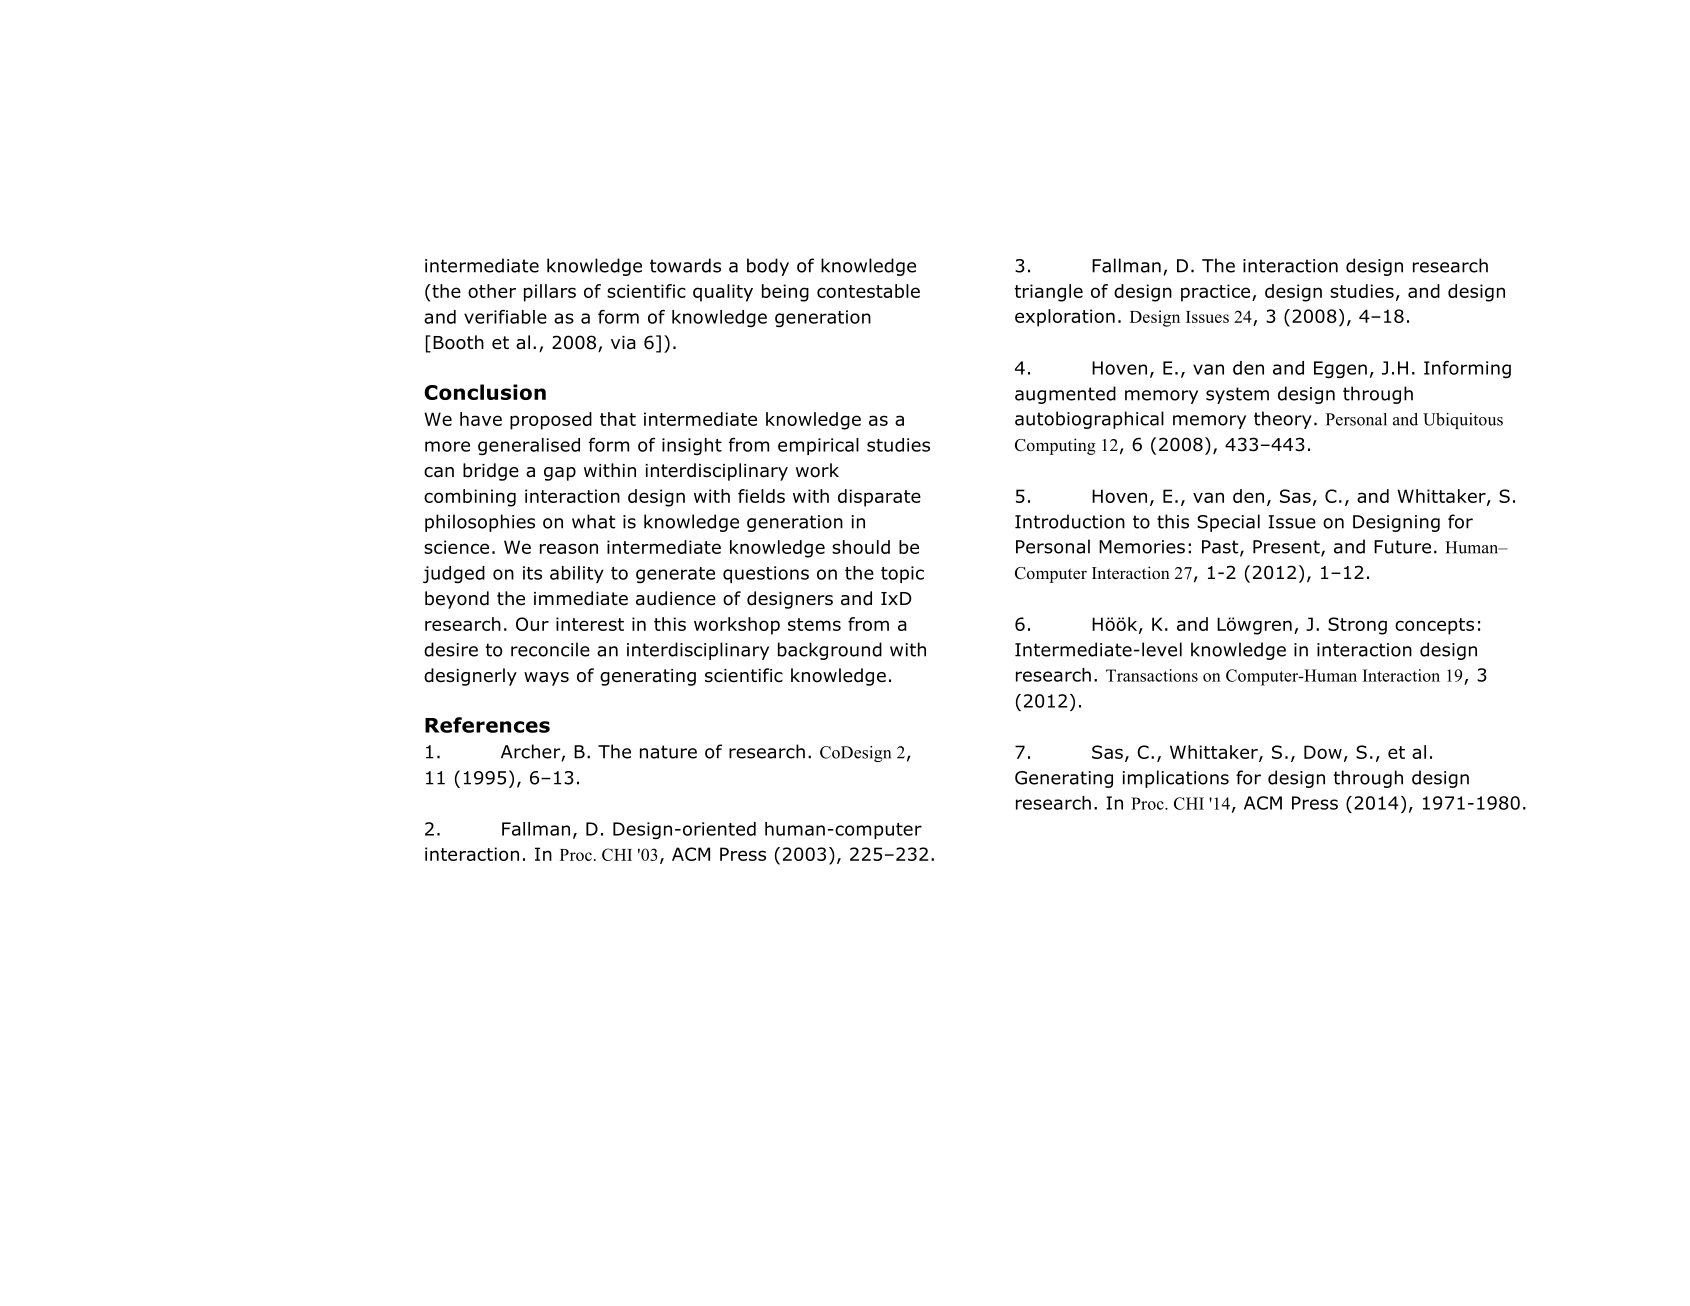 The width and height of the screenshot is (1690, 1306). Describe the element at coordinates (830, 651) in the screenshot. I see `background` at that location.
